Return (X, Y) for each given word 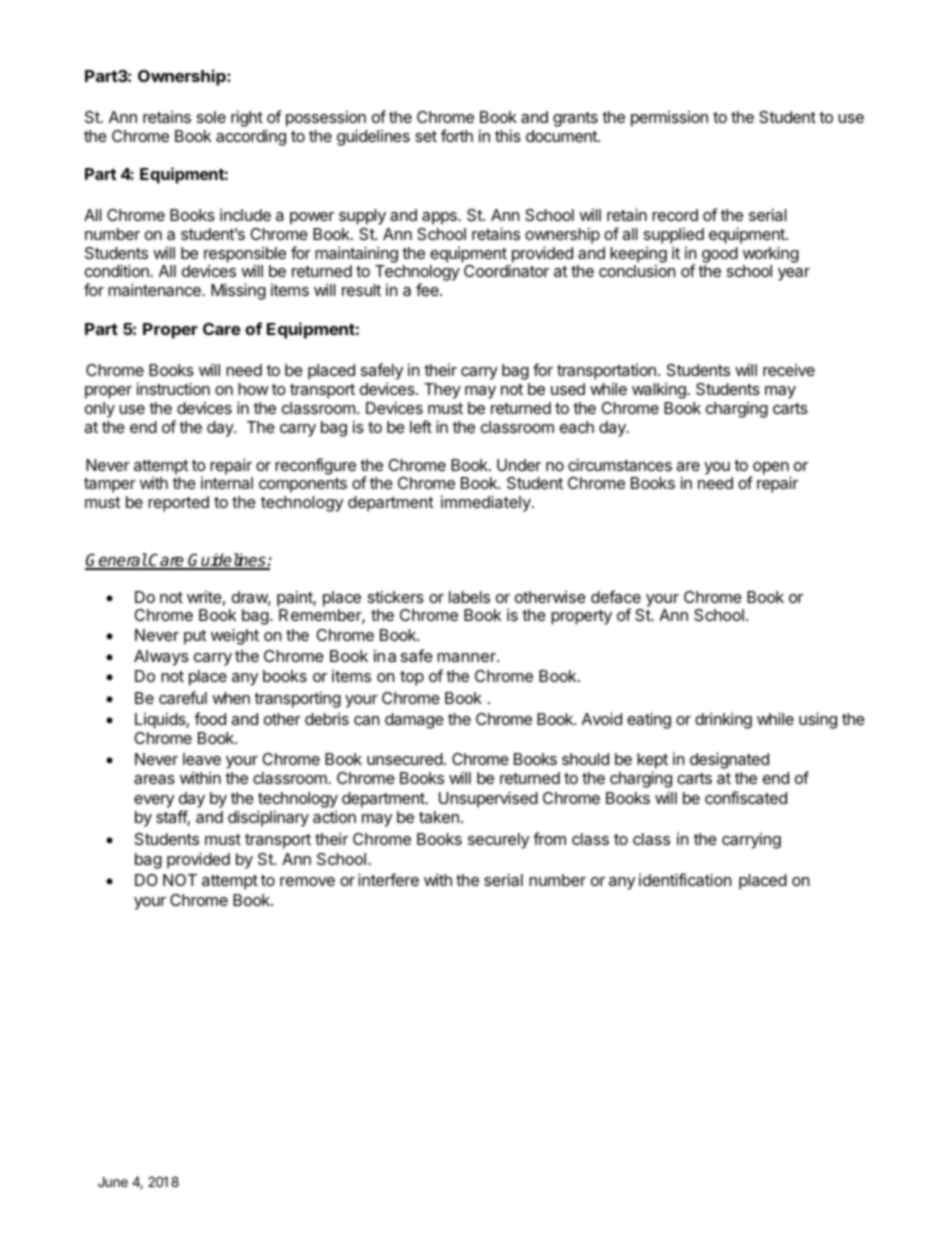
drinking (723, 720)
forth (457, 135)
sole (211, 117)
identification (685, 879)
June (113, 1181)
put (195, 637)
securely (498, 841)
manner (467, 657)
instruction (173, 388)
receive (789, 370)
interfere (388, 879)
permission (669, 119)
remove (307, 881)
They (442, 391)
